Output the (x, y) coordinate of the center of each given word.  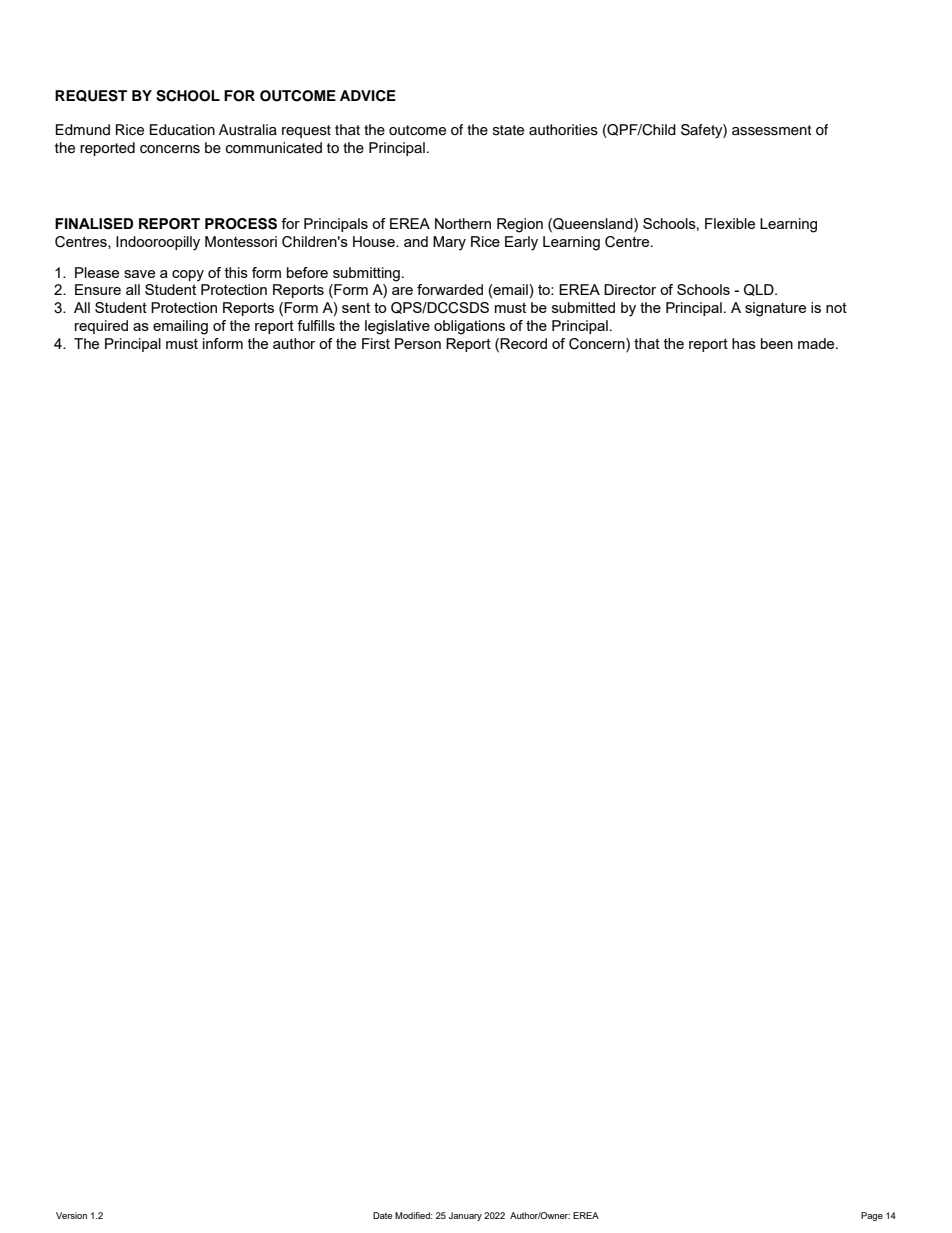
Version (71, 1215)
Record (523, 343)
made (817, 343)
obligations (469, 327)
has (744, 343)
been (777, 343)
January (465, 1216)
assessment (772, 130)
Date (382, 1215)
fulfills (316, 325)
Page (872, 1216)
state (508, 130)
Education (182, 130)
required (101, 327)
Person (418, 343)
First (376, 343)
